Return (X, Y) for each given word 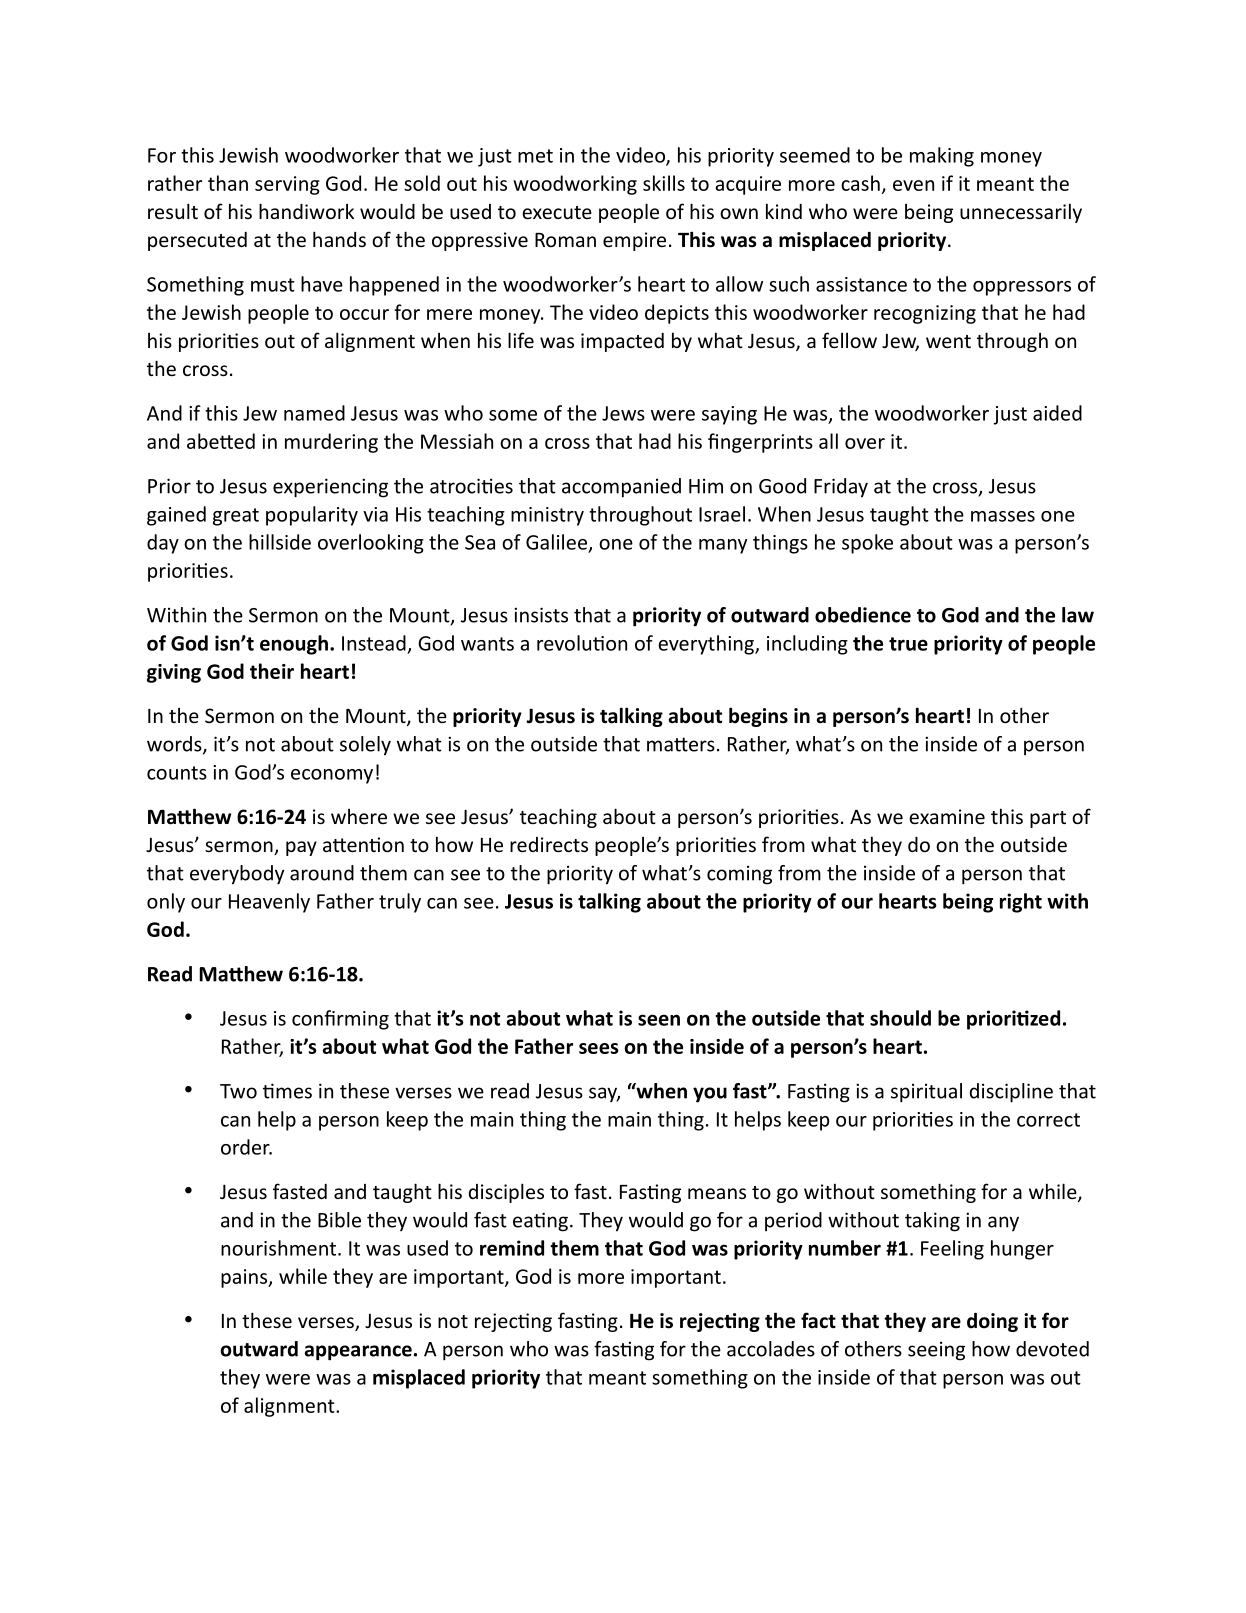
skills (664, 183)
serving (287, 185)
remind (512, 1248)
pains (245, 1278)
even (913, 185)
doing (992, 1322)
